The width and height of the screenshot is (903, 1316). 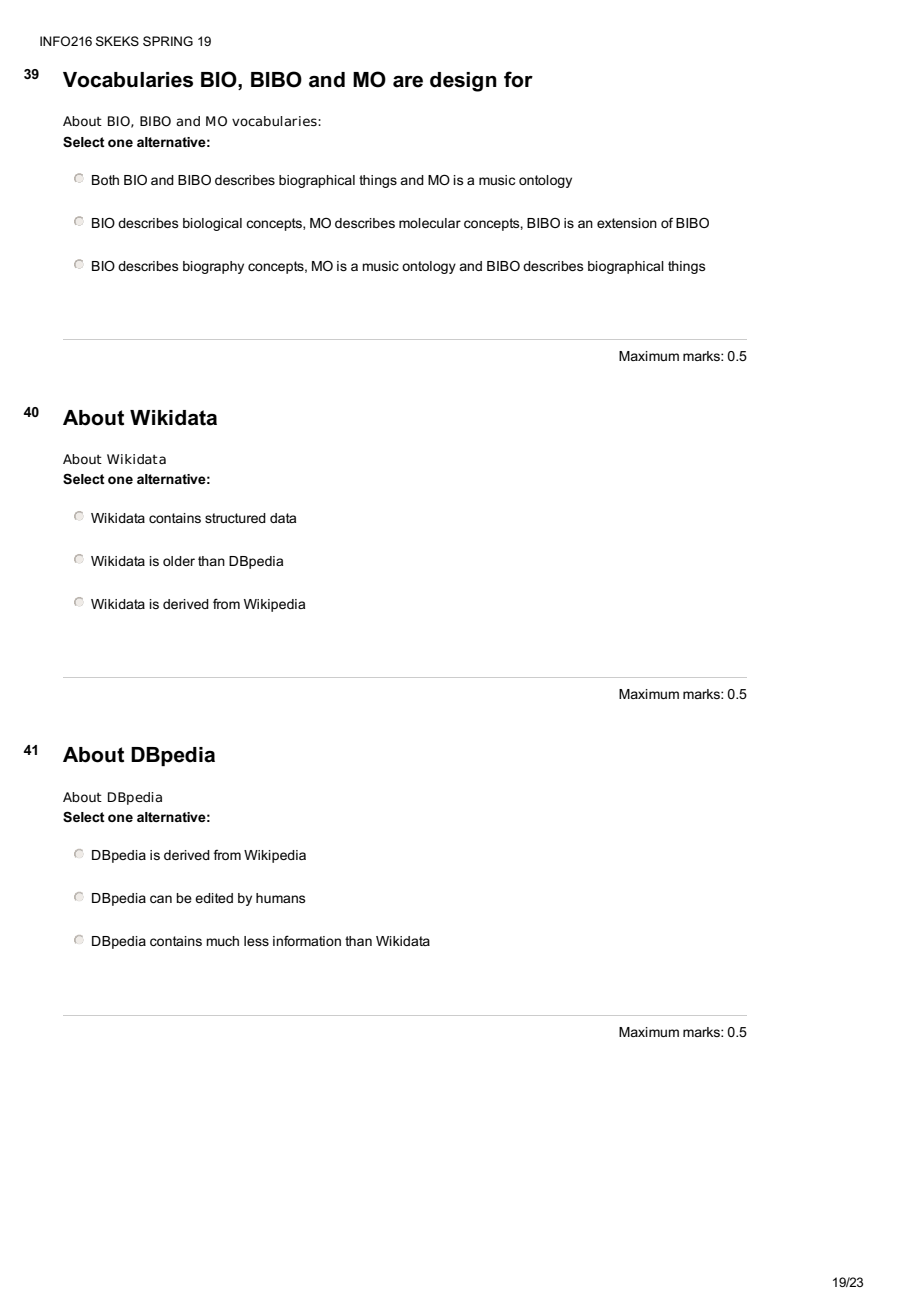 I want to click on extension, so click(x=627, y=223).
